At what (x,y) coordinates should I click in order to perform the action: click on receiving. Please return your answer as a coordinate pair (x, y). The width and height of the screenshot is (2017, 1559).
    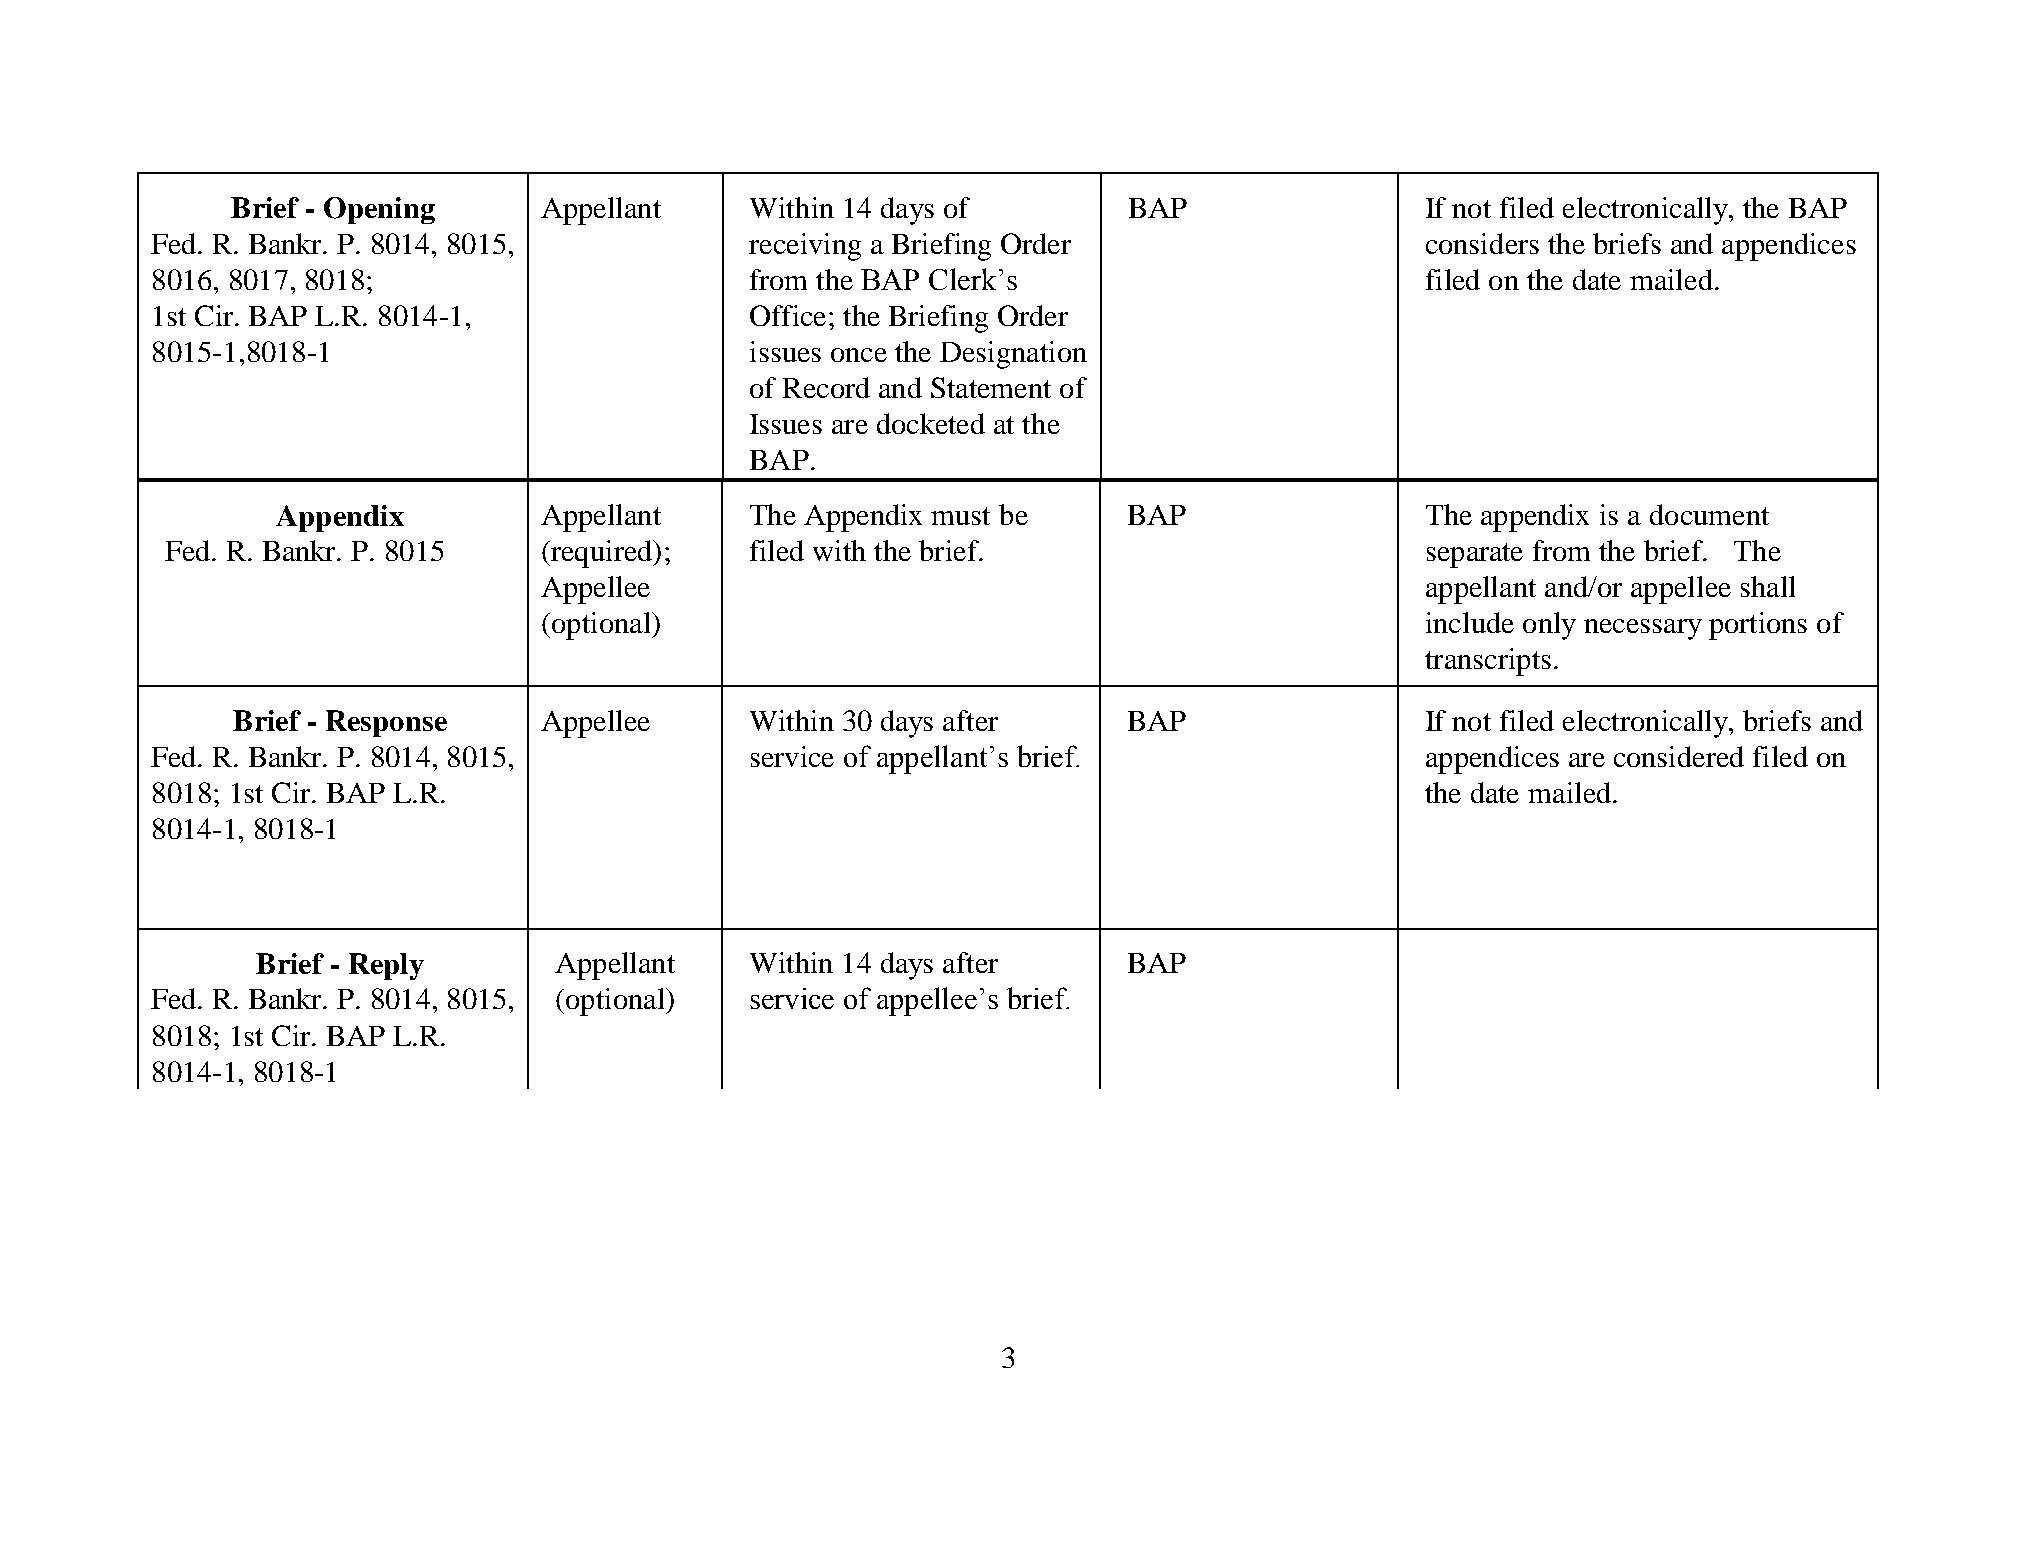
    Looking at the image, I should click on (805, 247).
